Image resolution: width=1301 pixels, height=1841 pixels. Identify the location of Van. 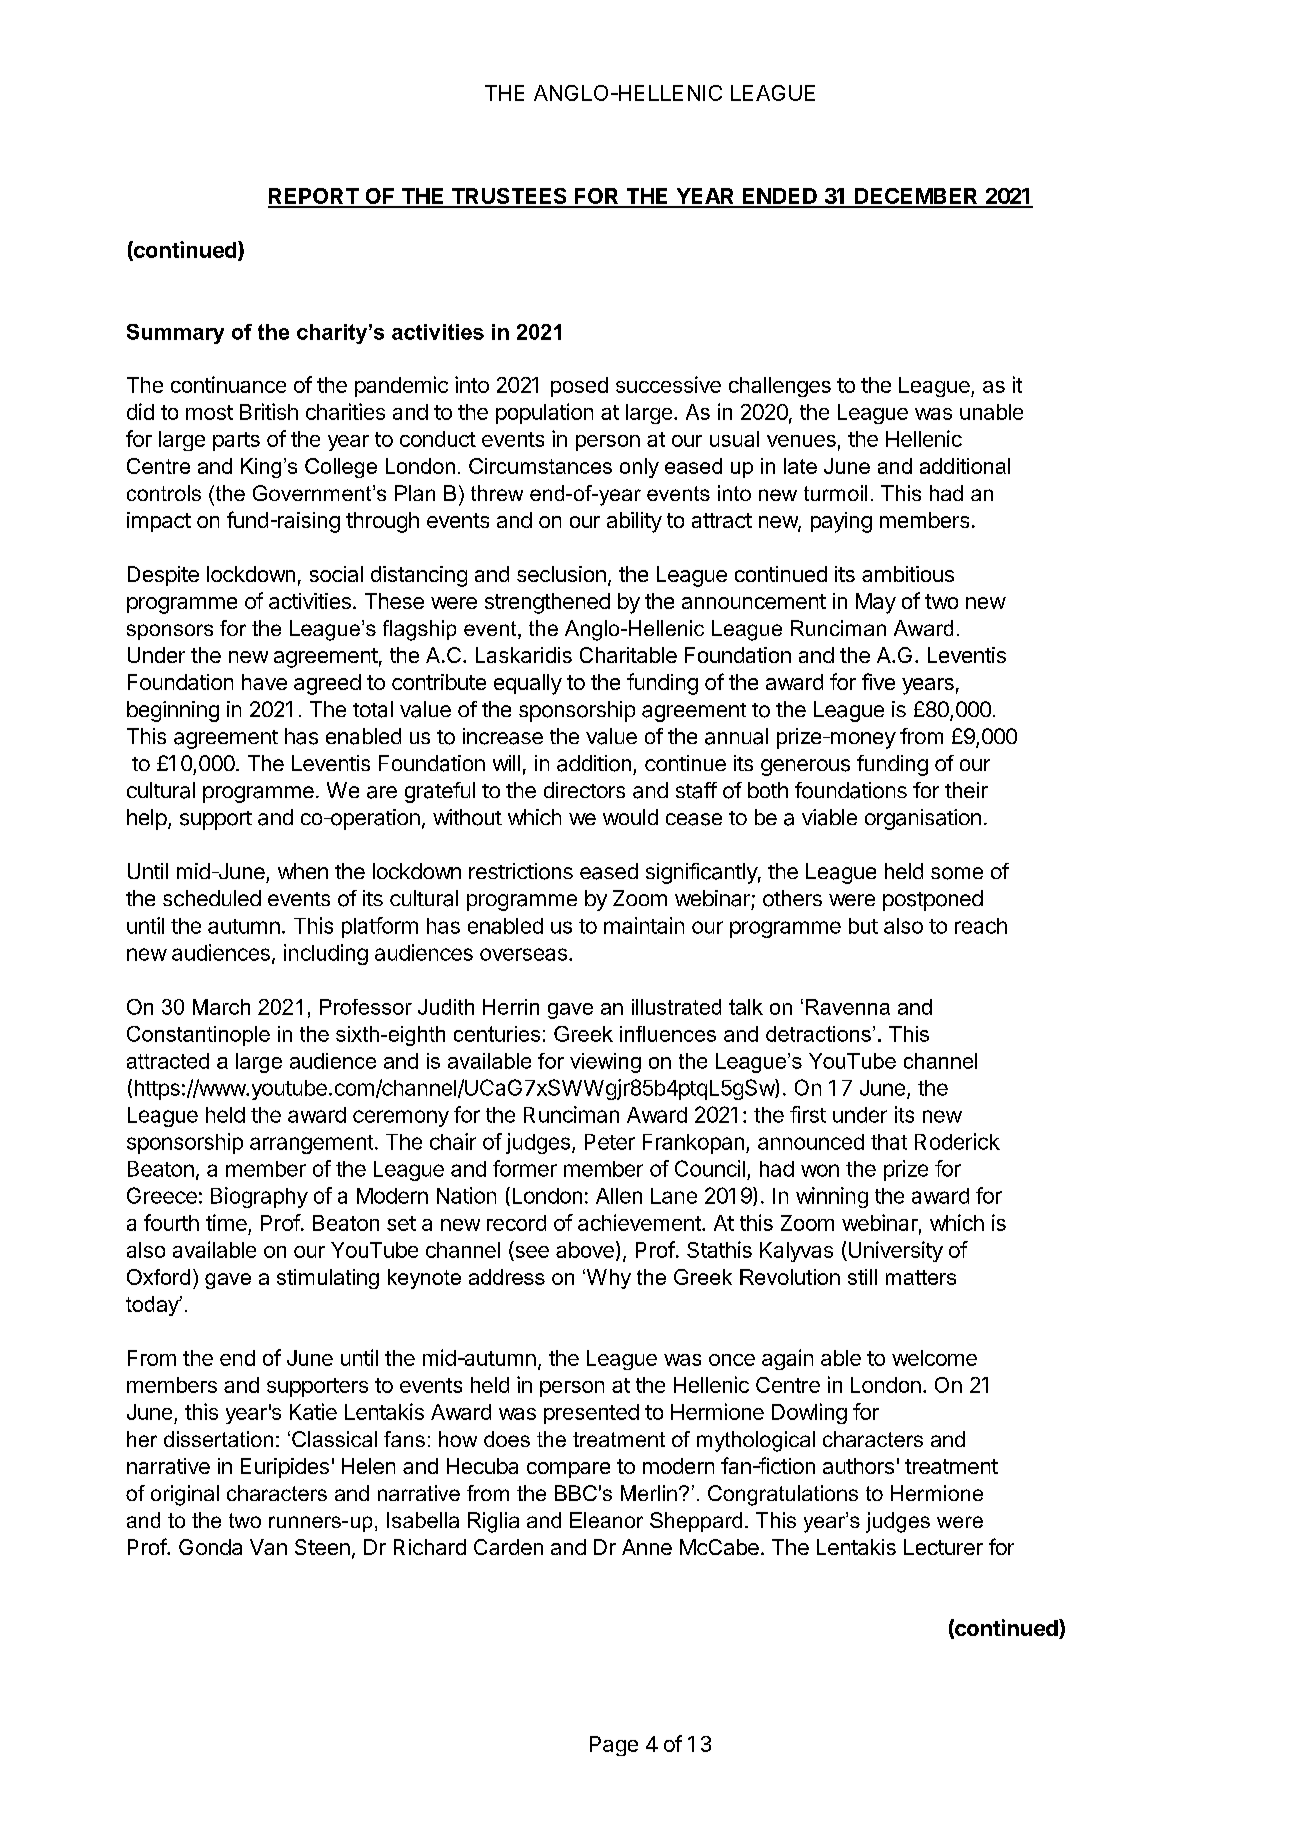
(268, 1547).
